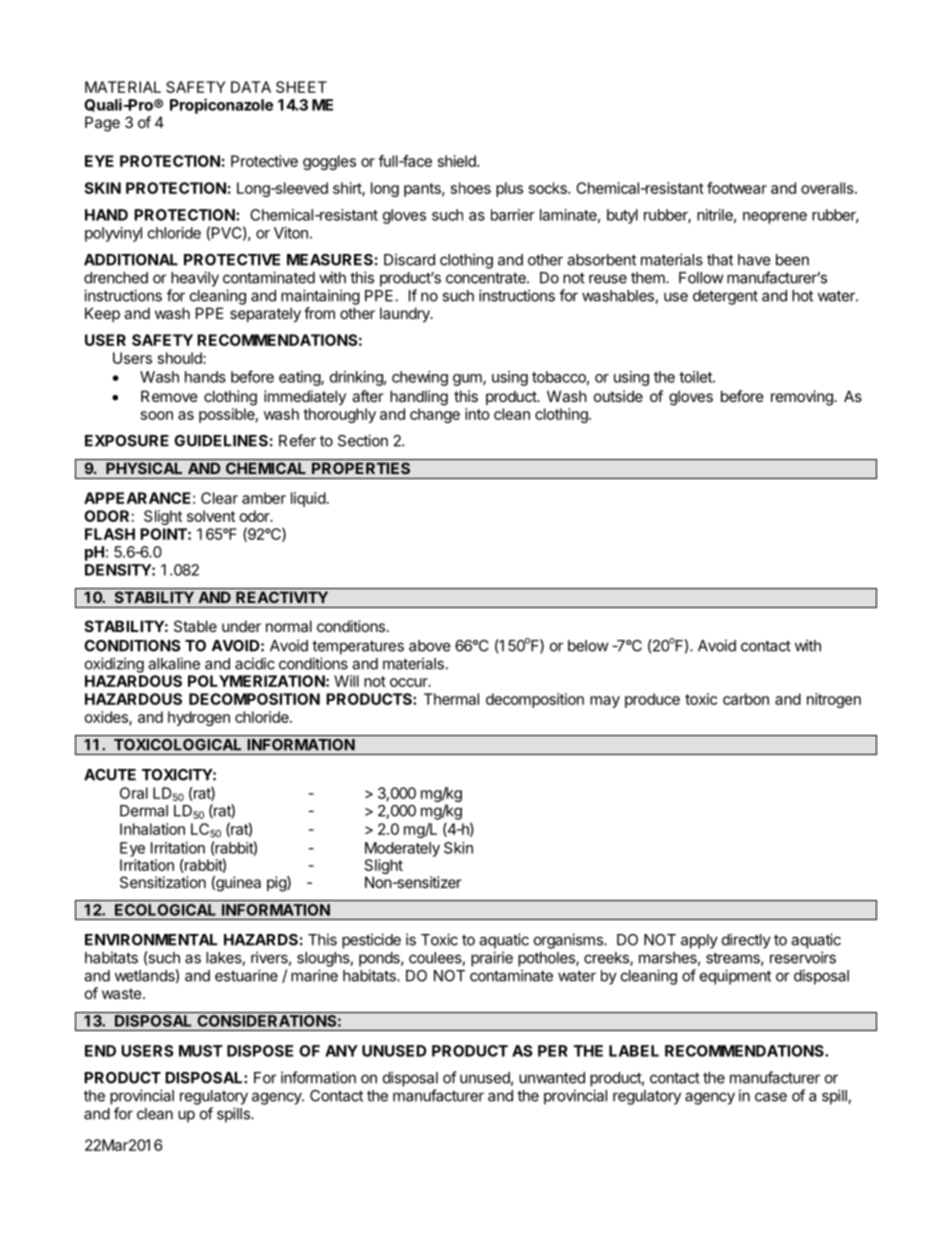 The width and height of the page is (952, 1233). What do you see at coordinates (803, 398) in the page?
I see `removing` at bounding box center [803, 398].
